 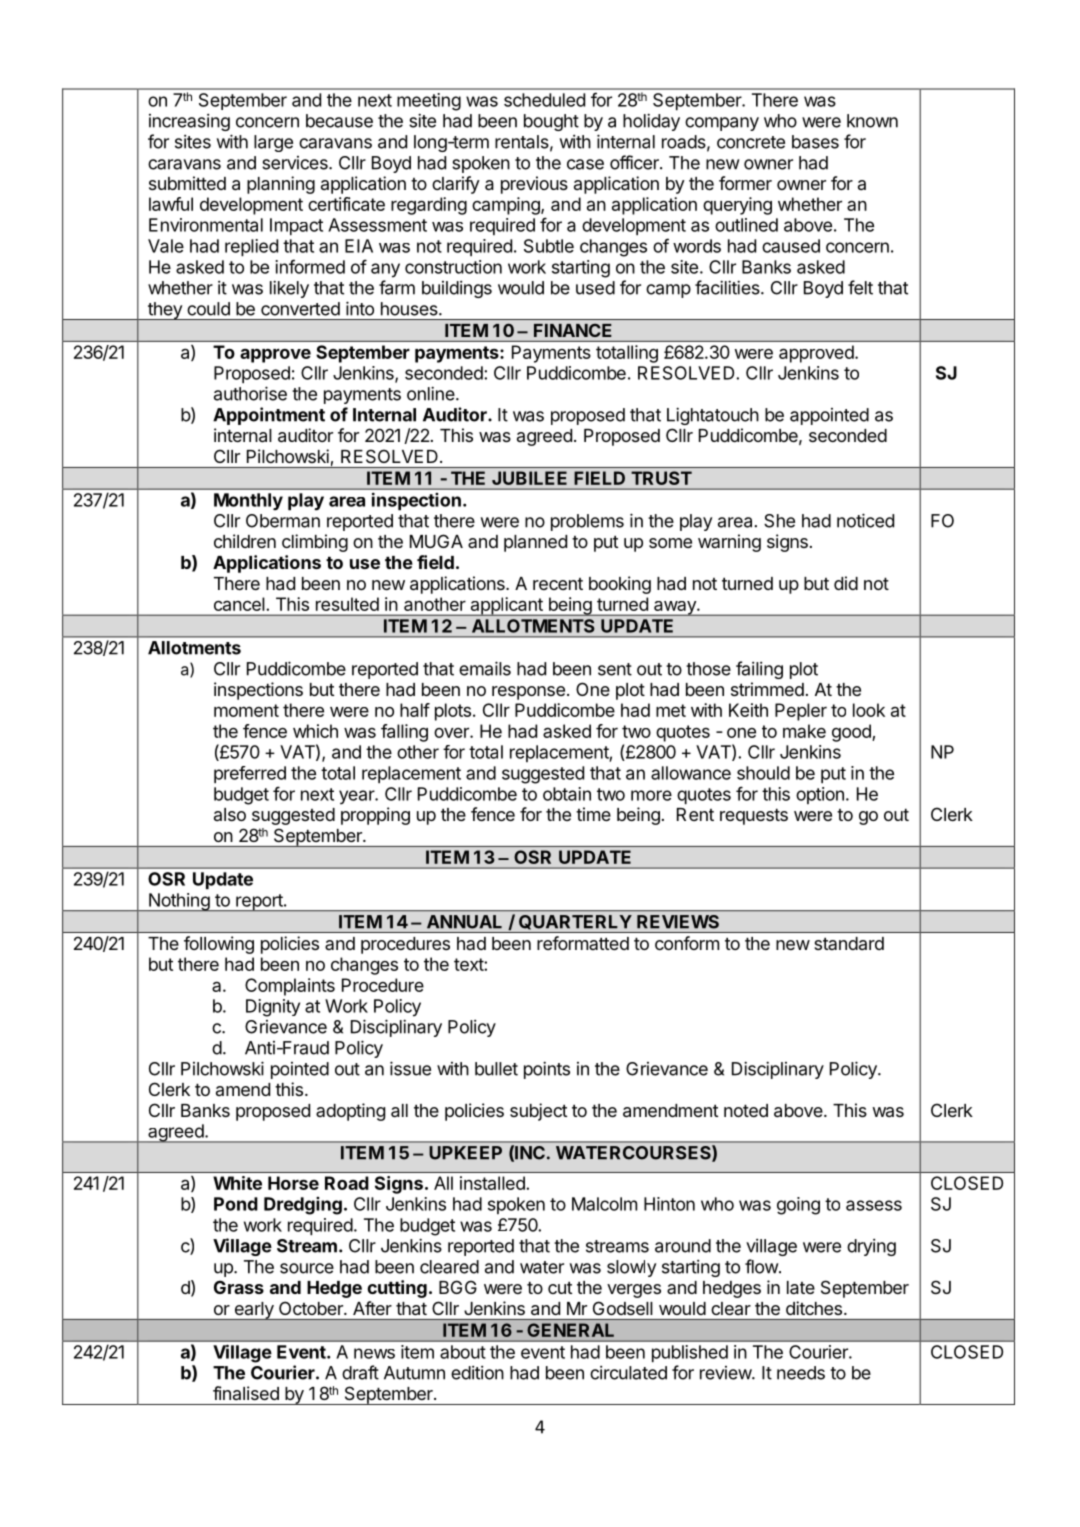 I want to click on text, so click(x=469, y=964).
